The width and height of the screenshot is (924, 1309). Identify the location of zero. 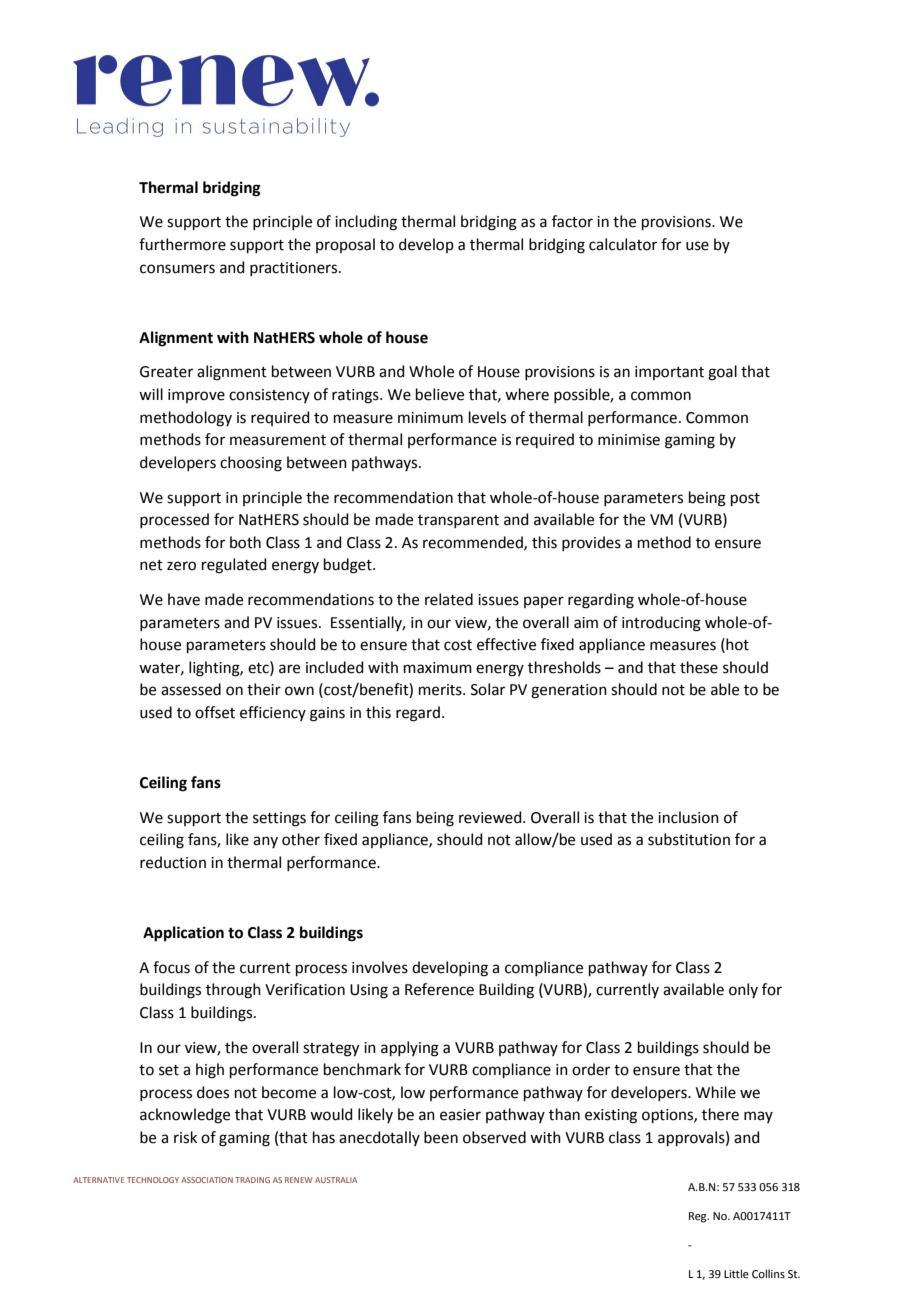
(181, 566).
